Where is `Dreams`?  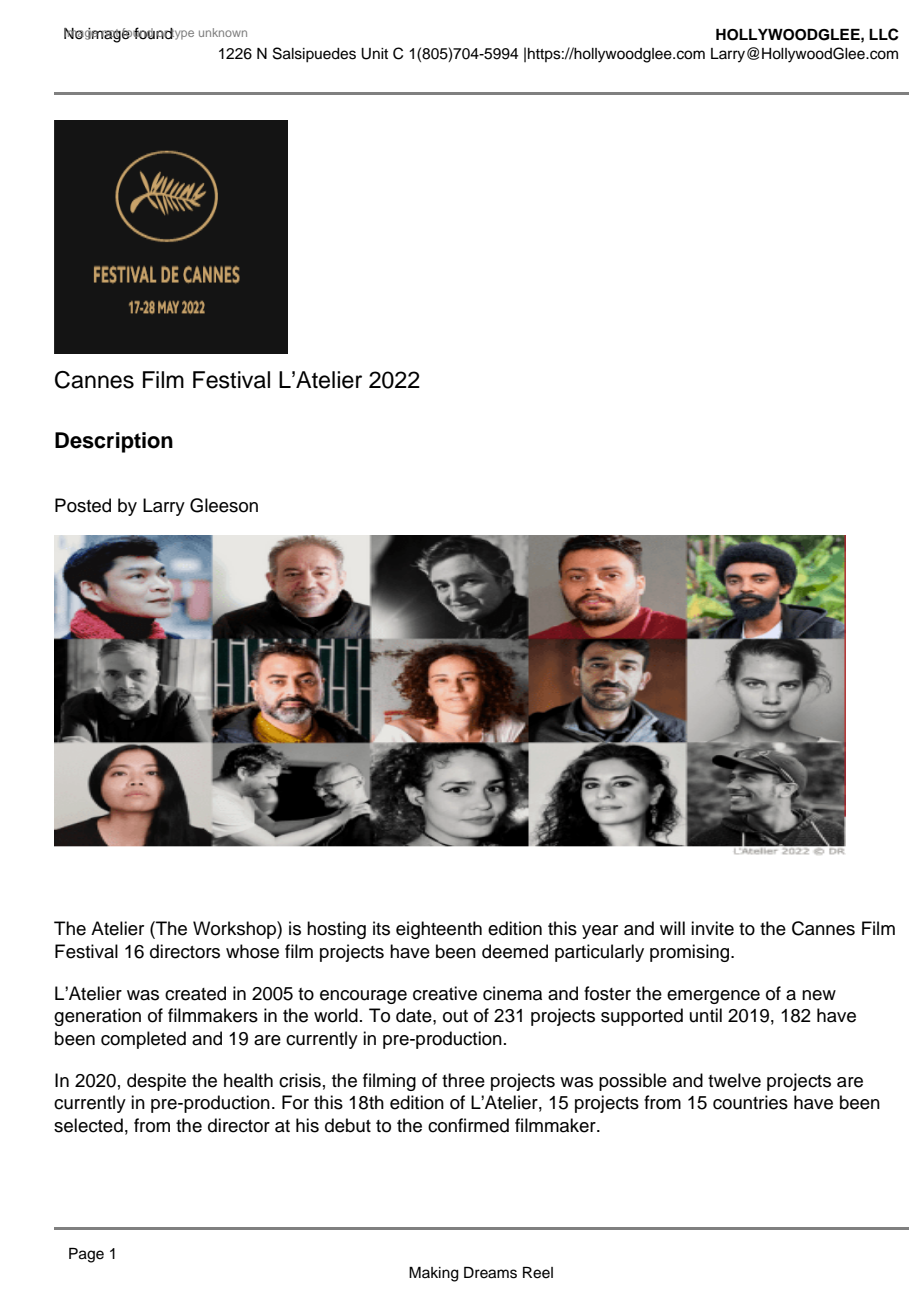 Dreams is located at coordinates (490, 1273).
